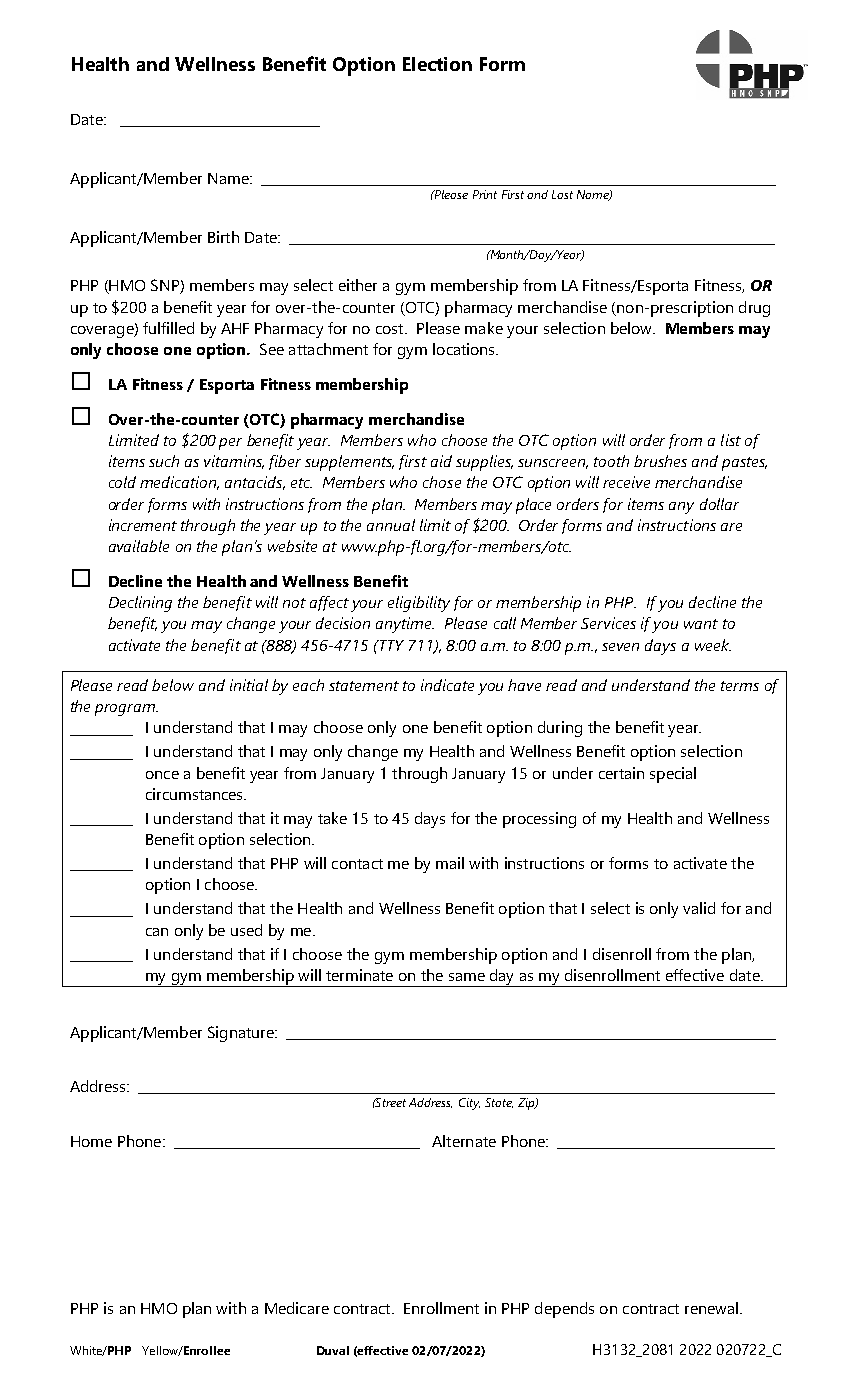 This screenshot has height=1400, width=849. I want to click on Medicare, so click(297, 1308).
